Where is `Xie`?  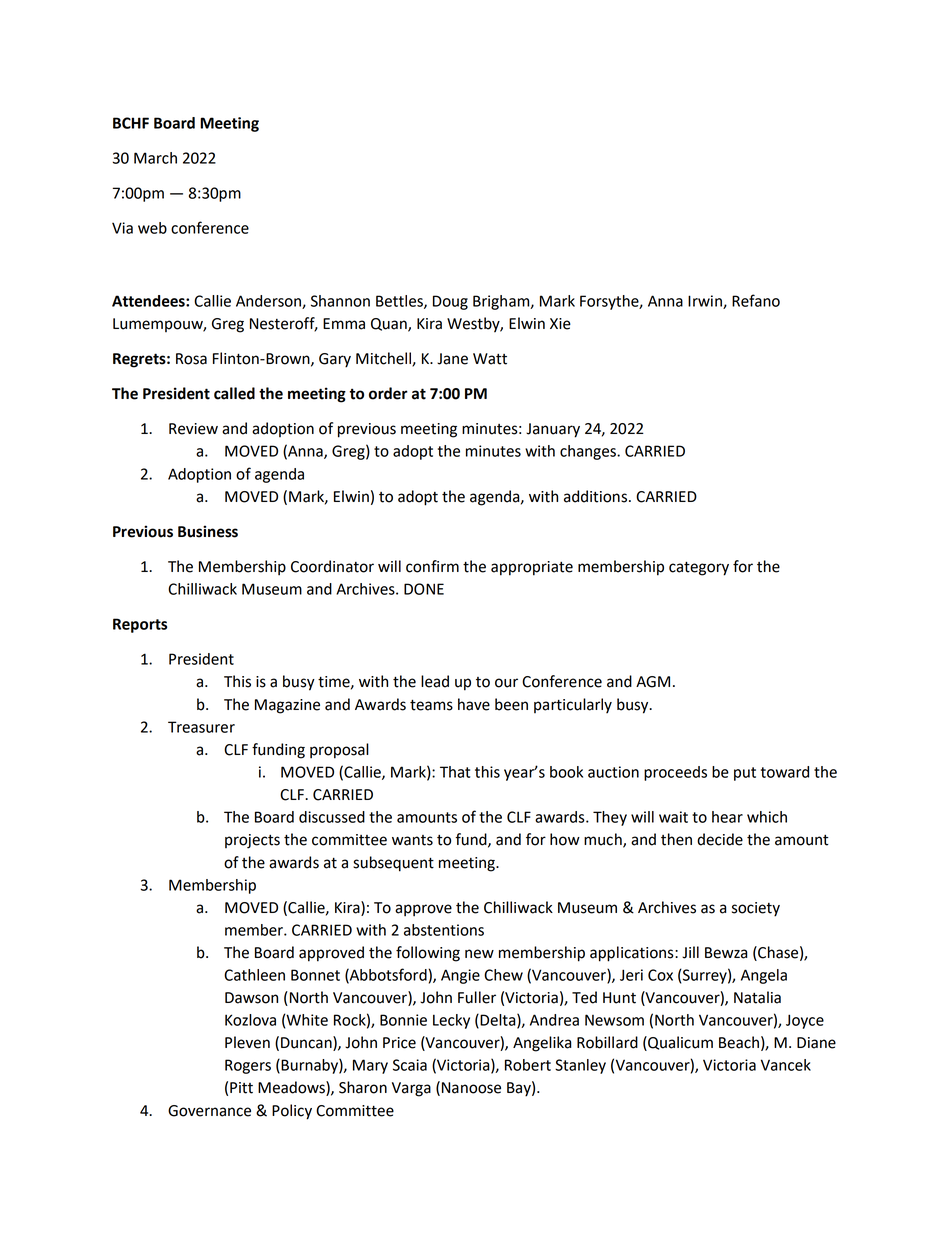
Xie is located at coordinates (560, 324).
